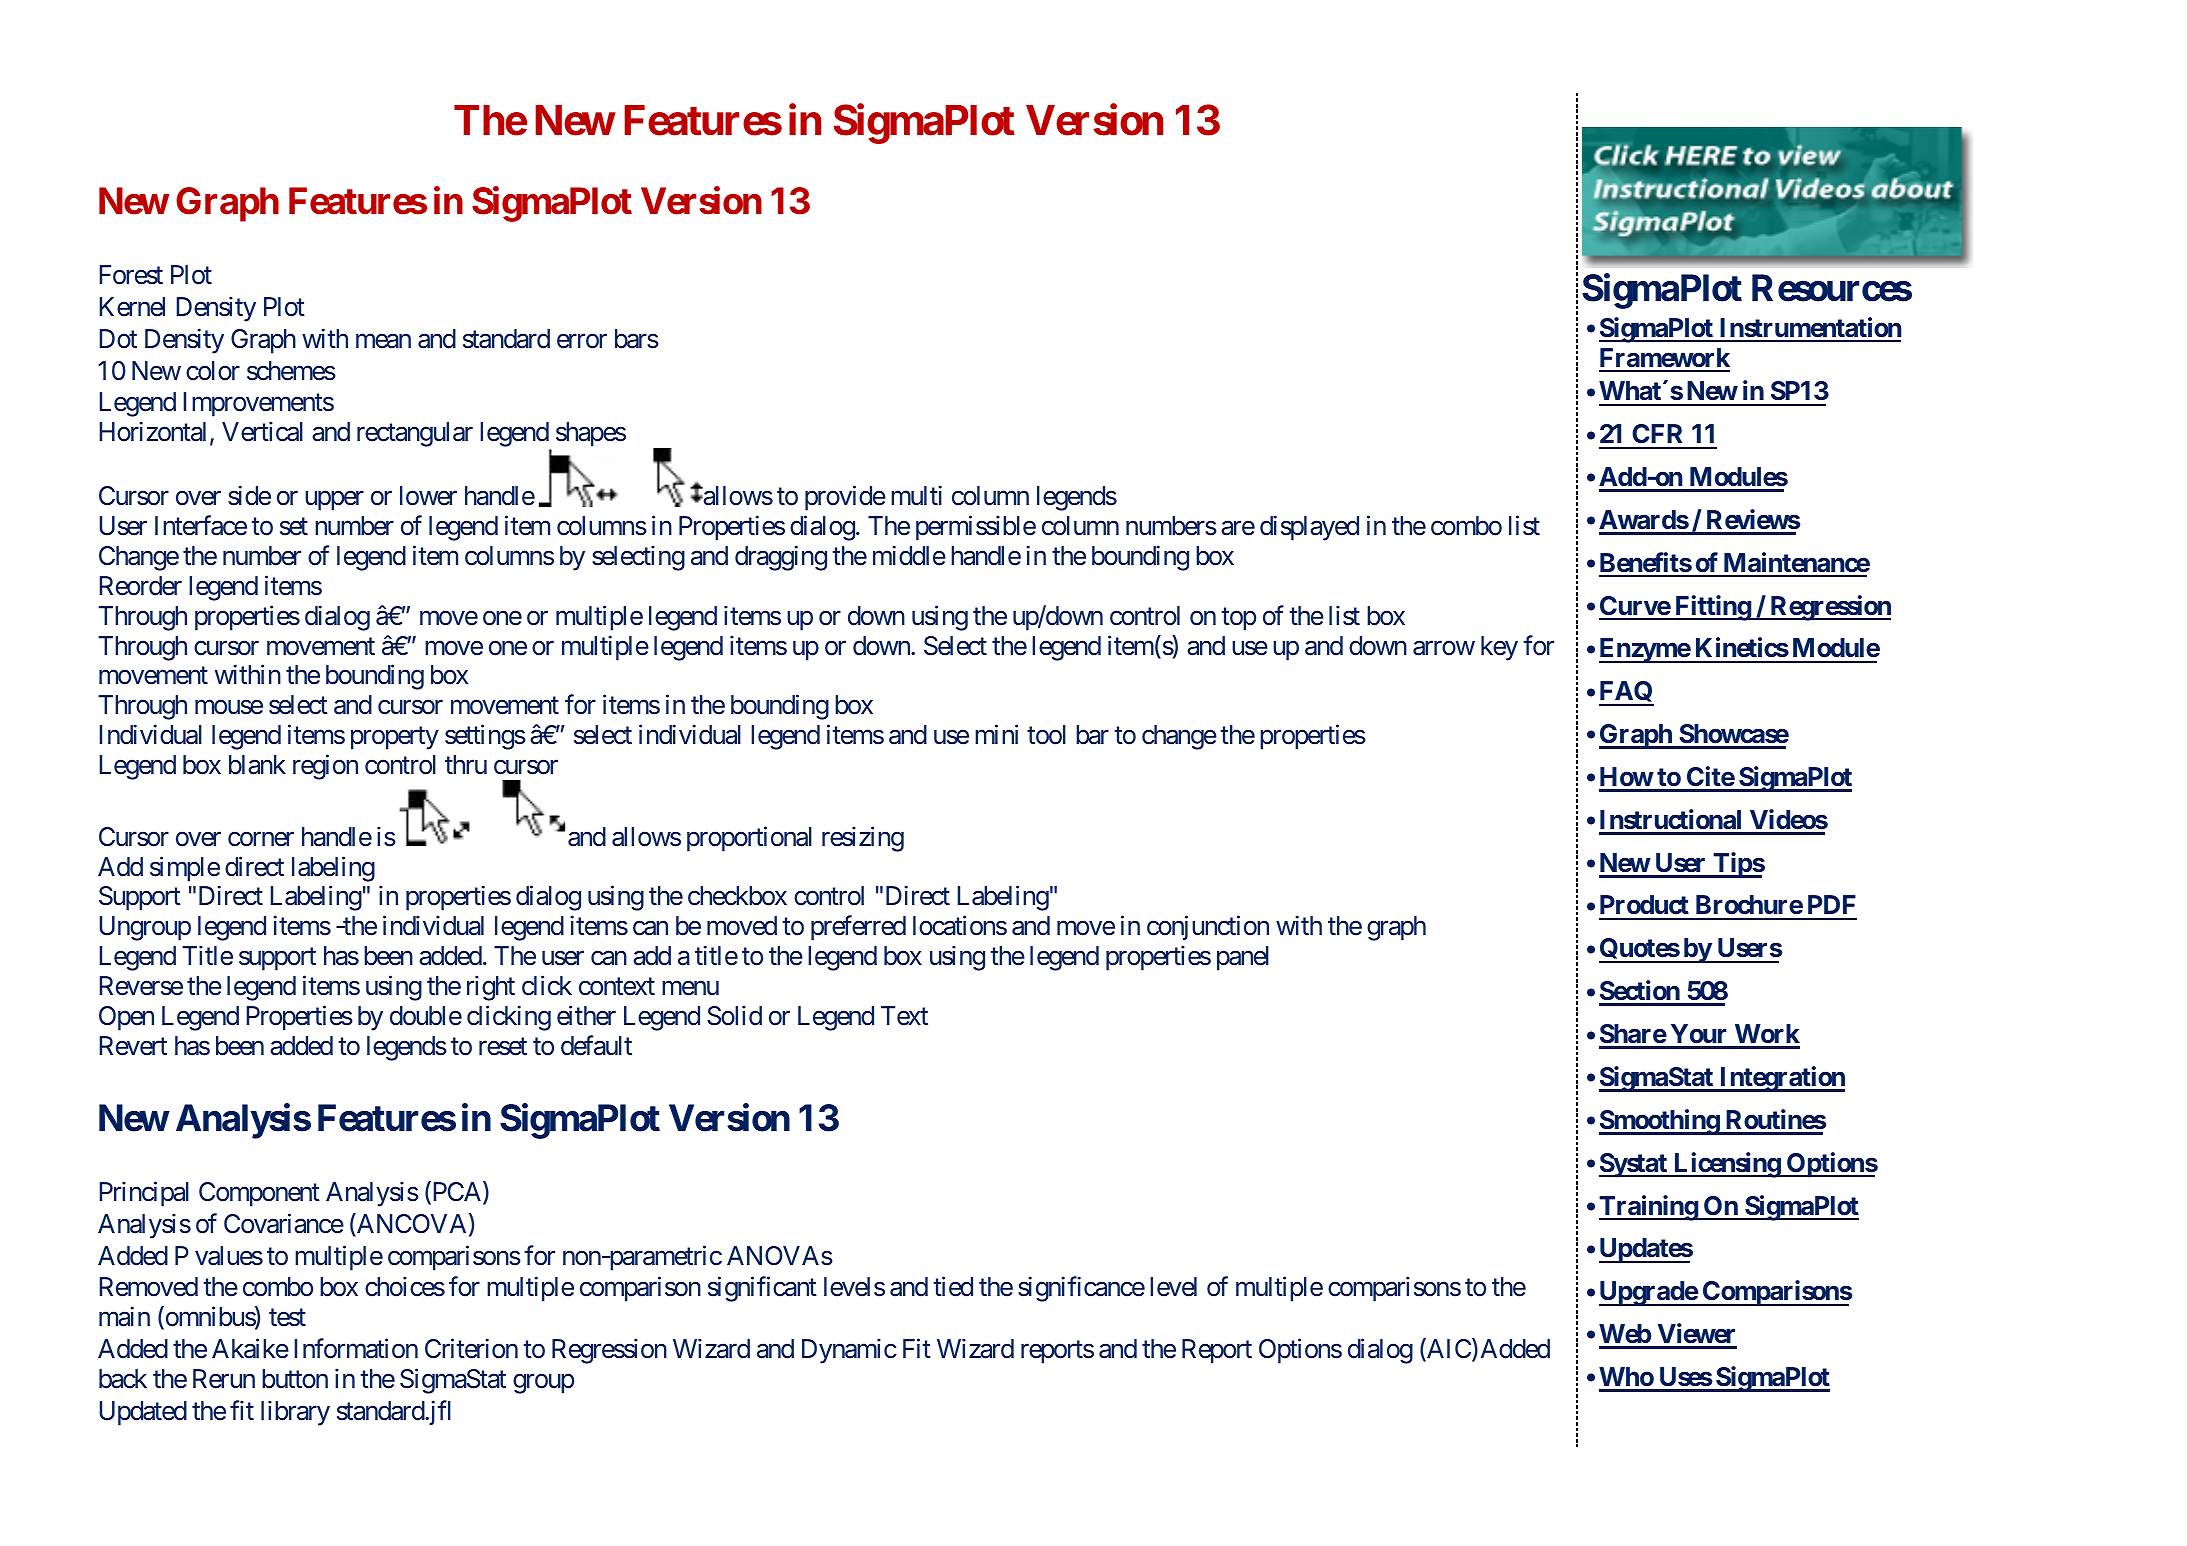  I want to click on FAQ, so click(1626, 693).
